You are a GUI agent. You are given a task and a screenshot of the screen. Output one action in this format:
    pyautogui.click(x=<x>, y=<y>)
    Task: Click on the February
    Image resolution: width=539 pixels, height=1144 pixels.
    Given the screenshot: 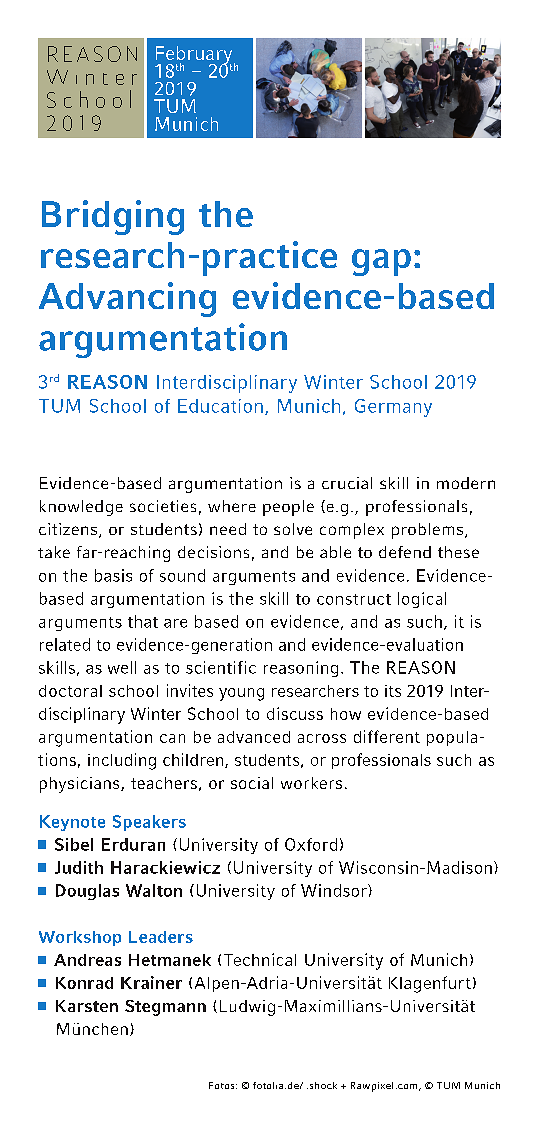 What is the action you would take?
    pyautogui.click(x=195, y=56)
